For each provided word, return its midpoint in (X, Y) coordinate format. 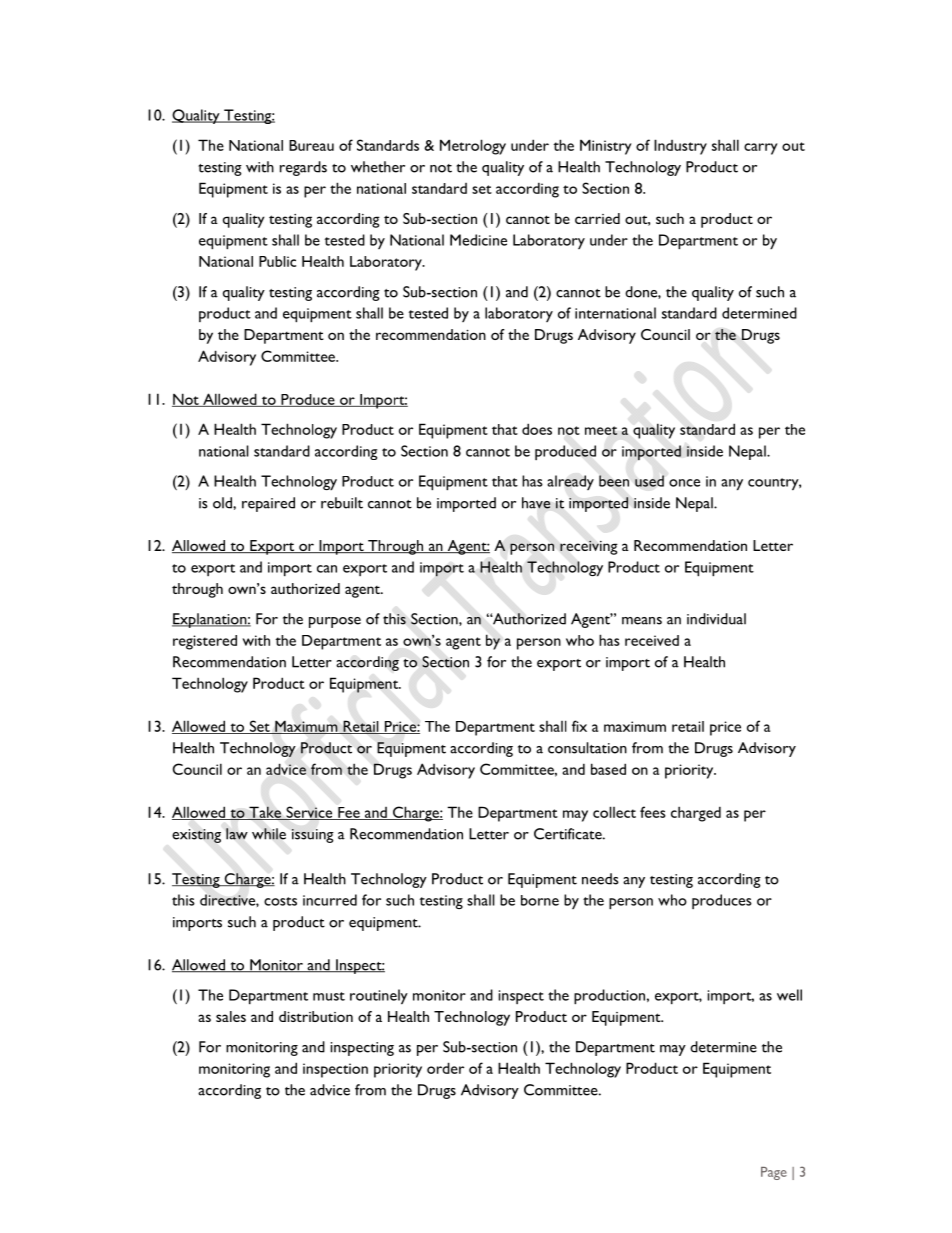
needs (600, 879)
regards (303, 168)
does (537, 429)
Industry (680, 147)
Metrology (473, 147)
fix (579, 726)
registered (205, 642)
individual (716, 619)
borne (540, 900)
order (445, 1068)
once (684, 483)
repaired (268, 504)
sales (231, 1016)
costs (280, 901)
